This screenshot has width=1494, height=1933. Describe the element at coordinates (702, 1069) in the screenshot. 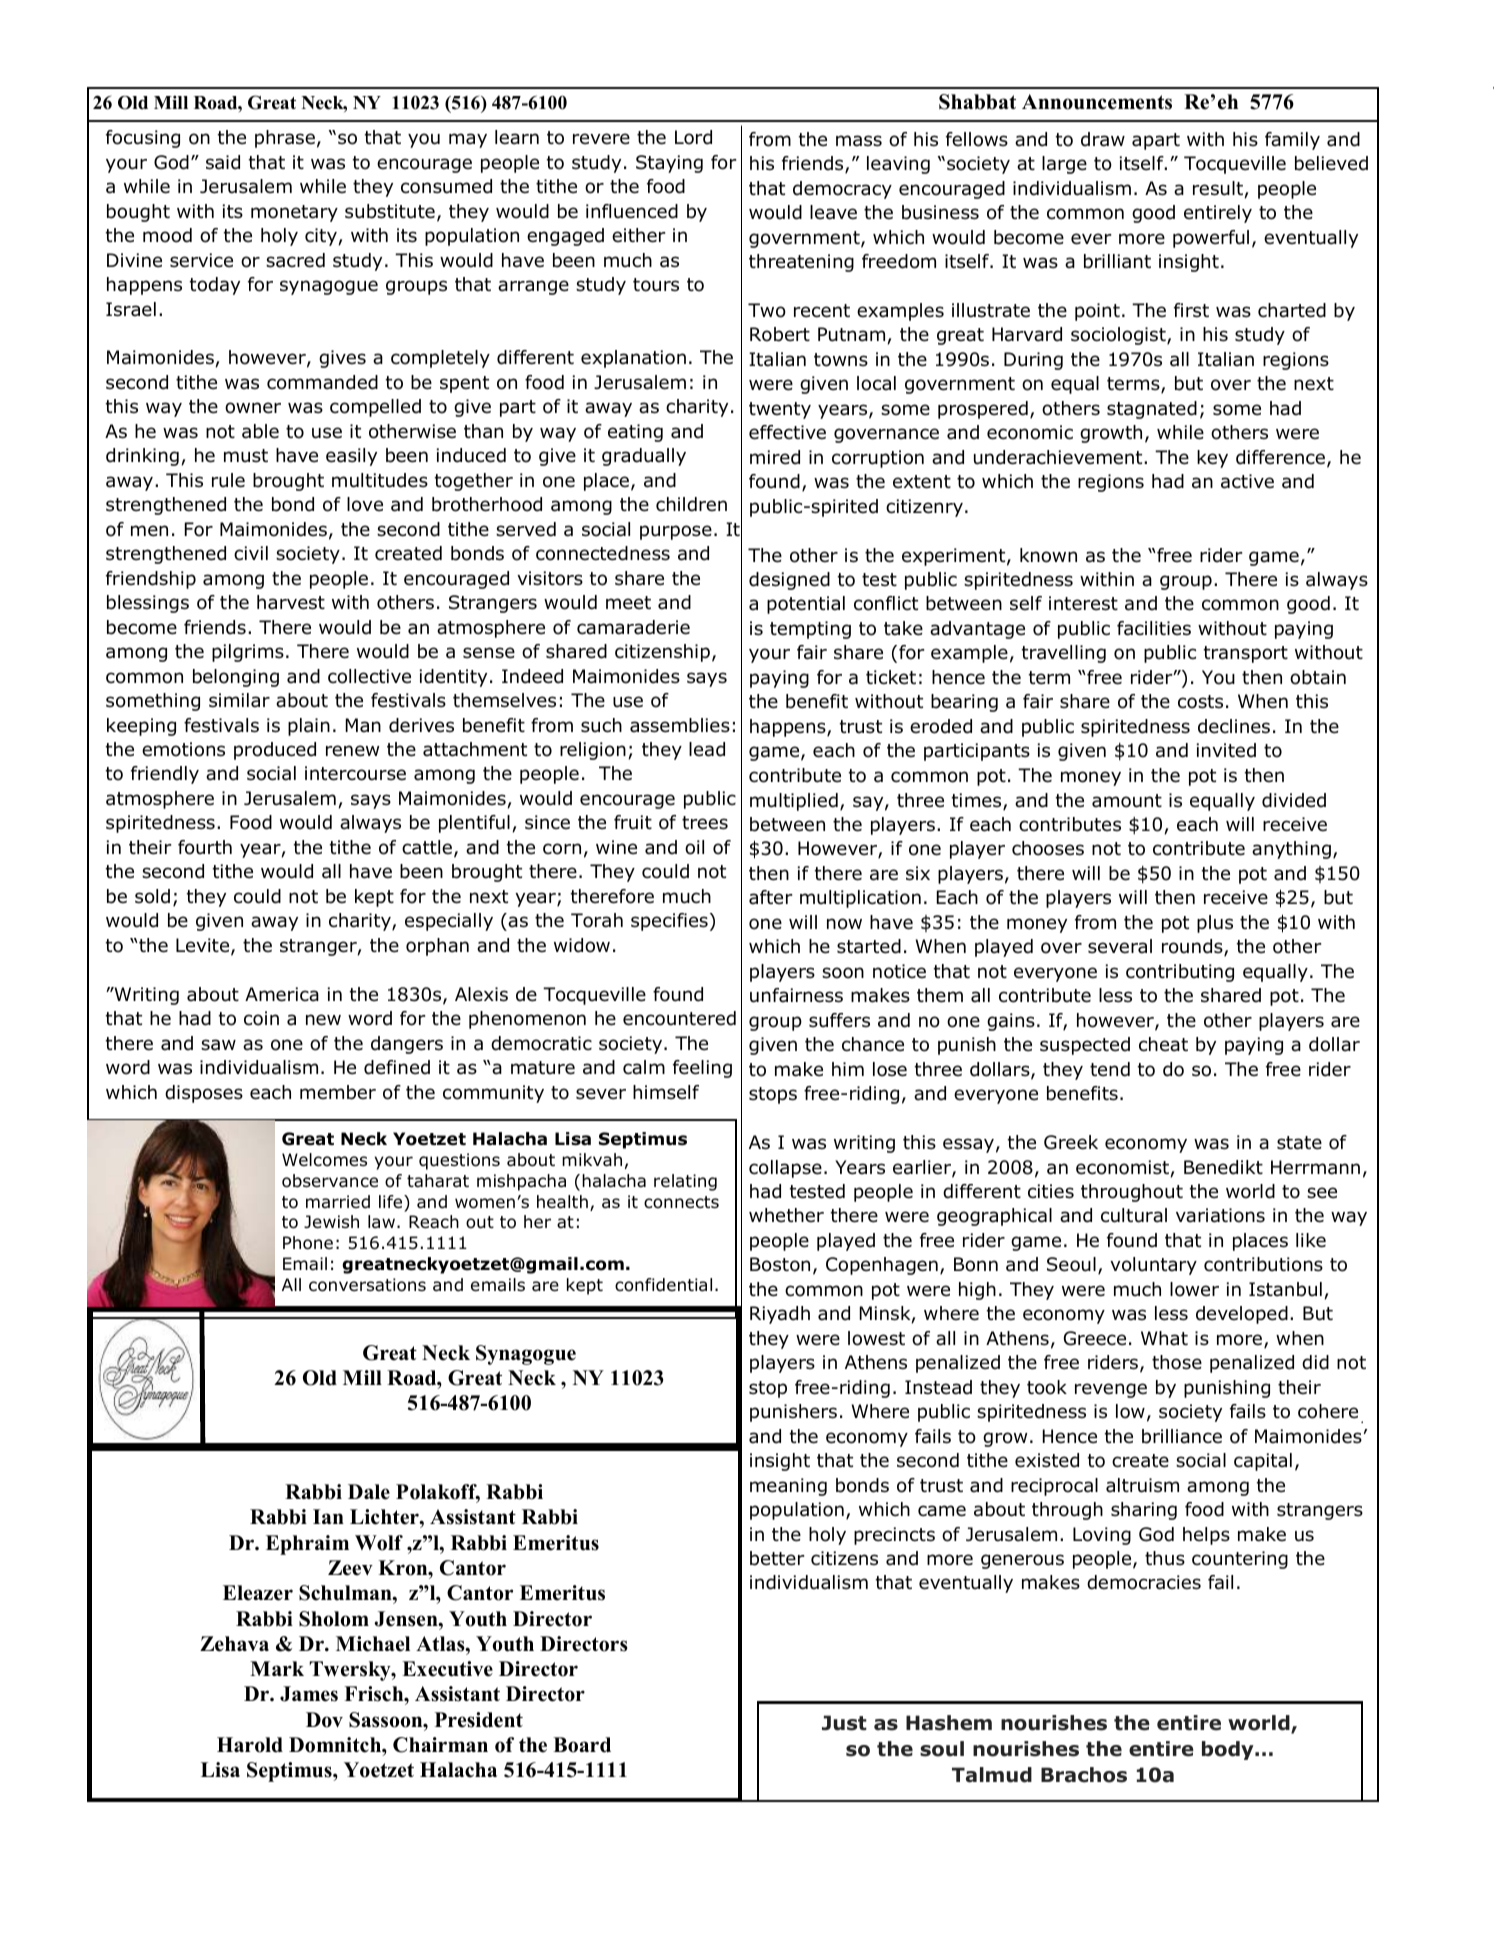

I see `feeling` at that location.
